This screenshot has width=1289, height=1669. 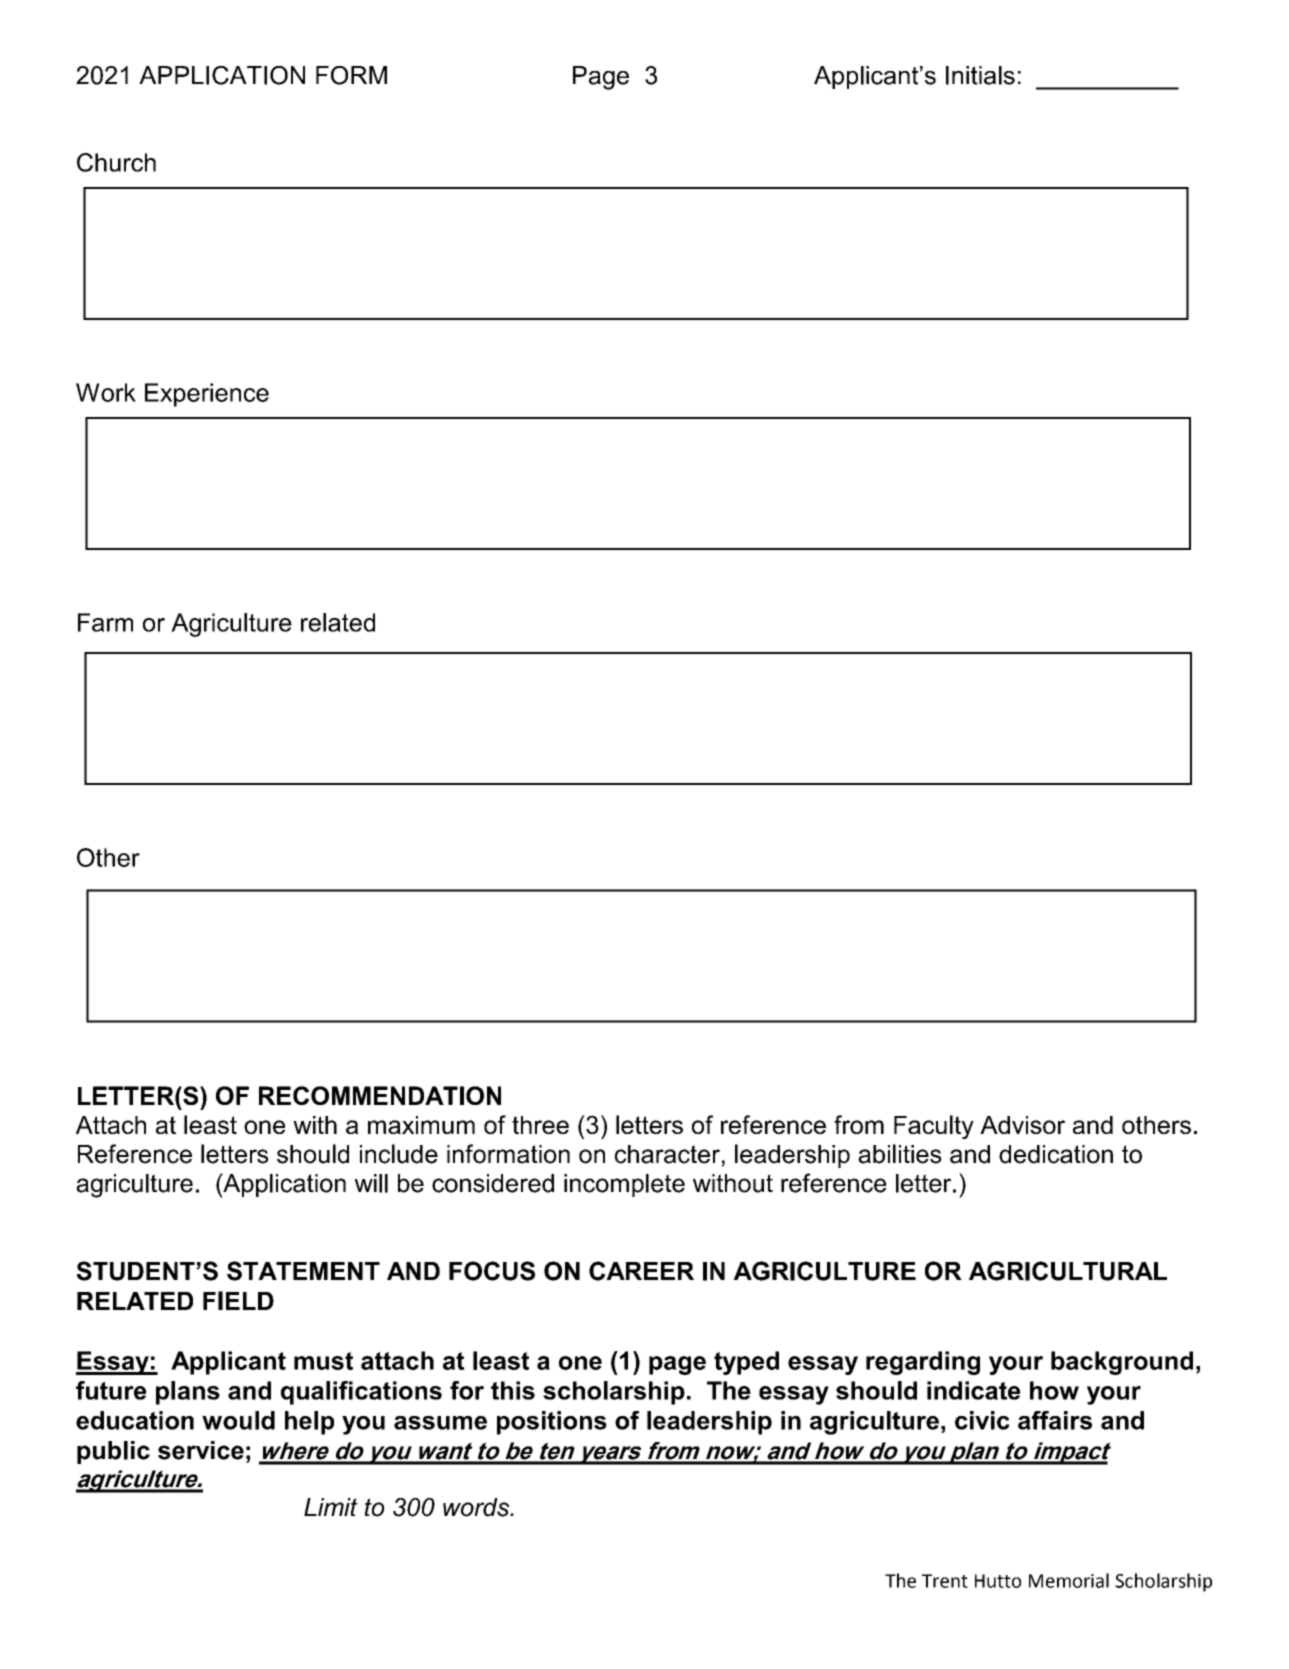 What do you see at coordinates (477, 1507) in the screenshot?
I see `words` at bounding box center [477, 1507].
